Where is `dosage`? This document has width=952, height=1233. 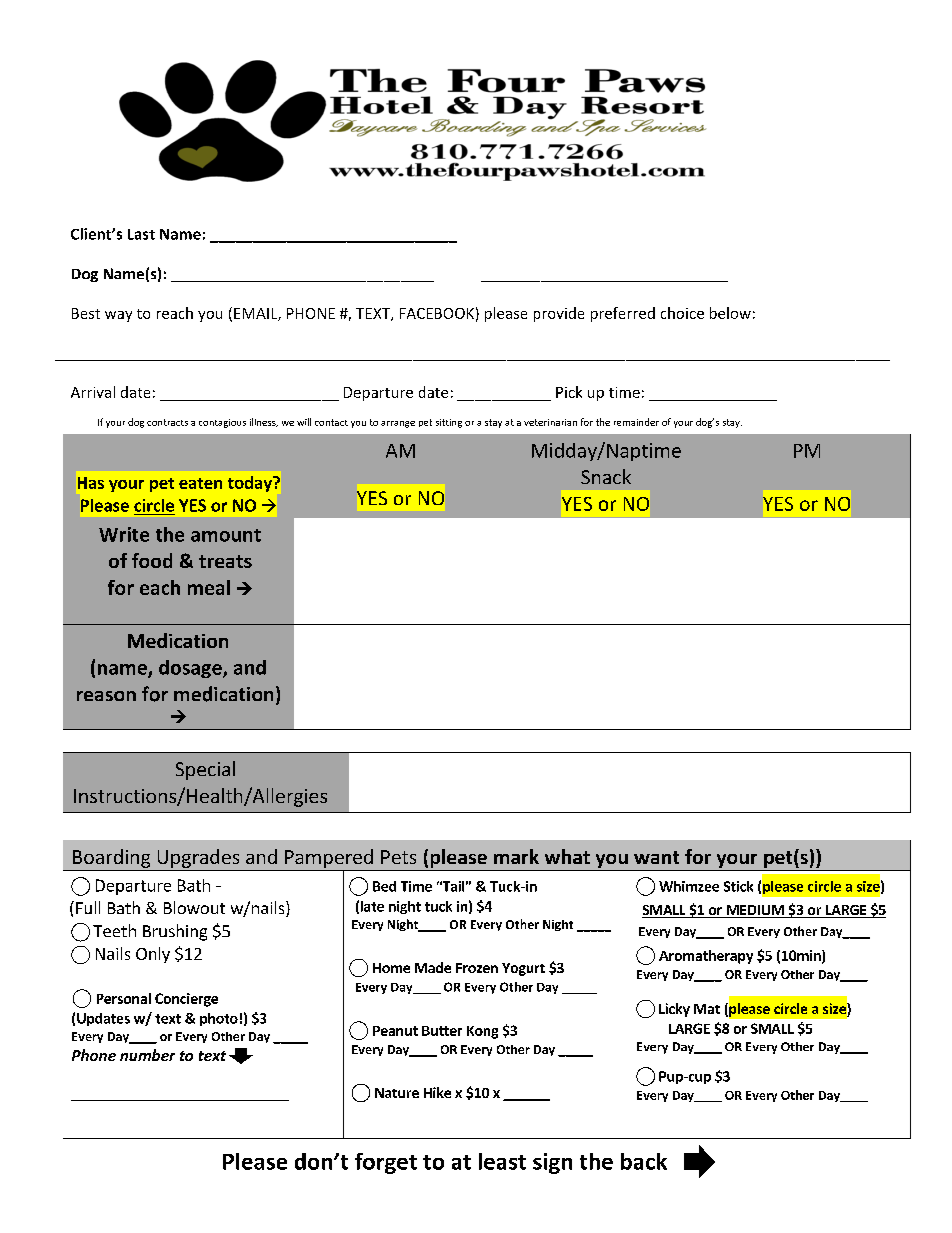
dosage is located at coordinates (191, 669).
